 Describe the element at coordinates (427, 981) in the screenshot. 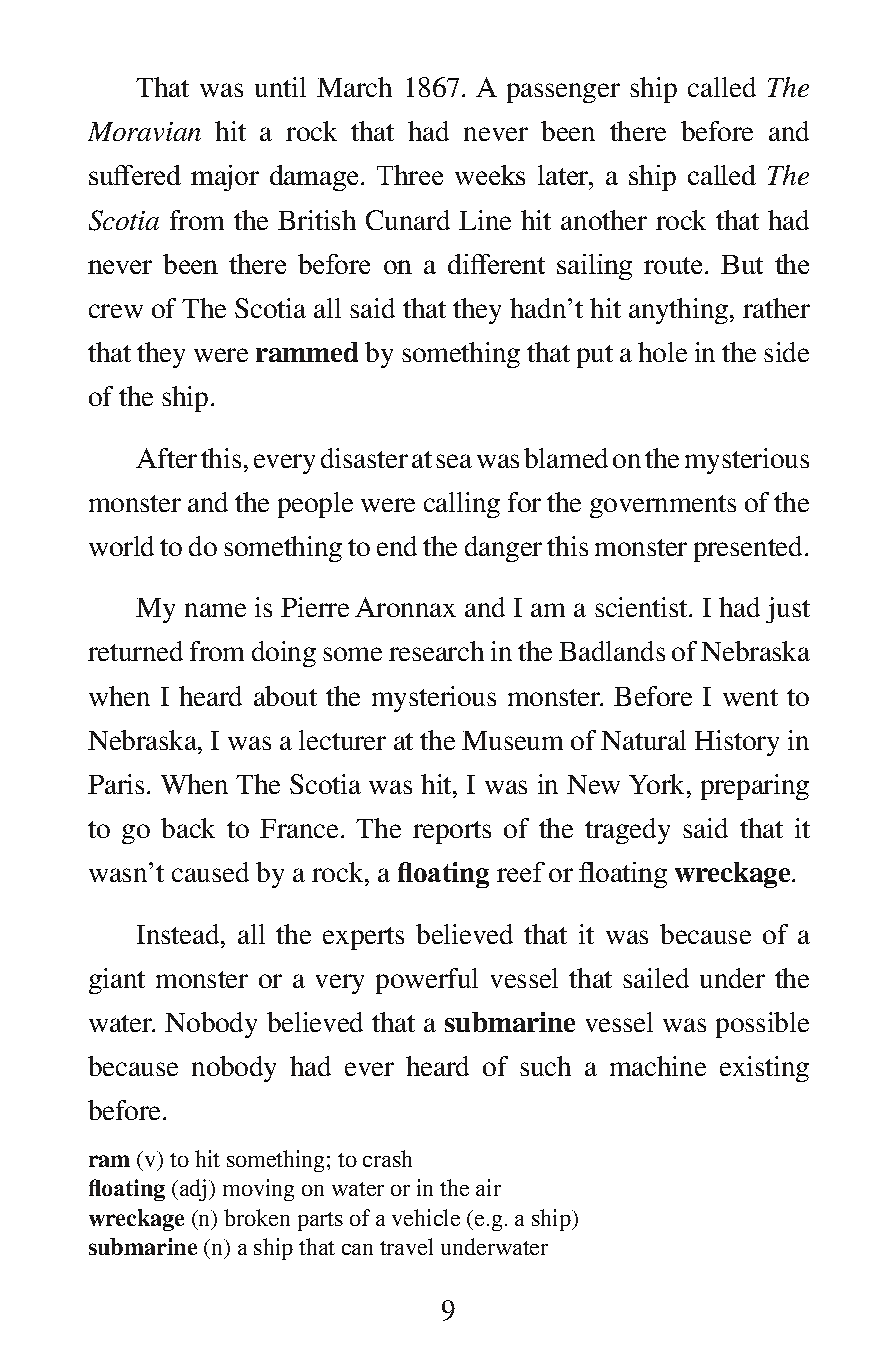

I see `powerful` at that location.
